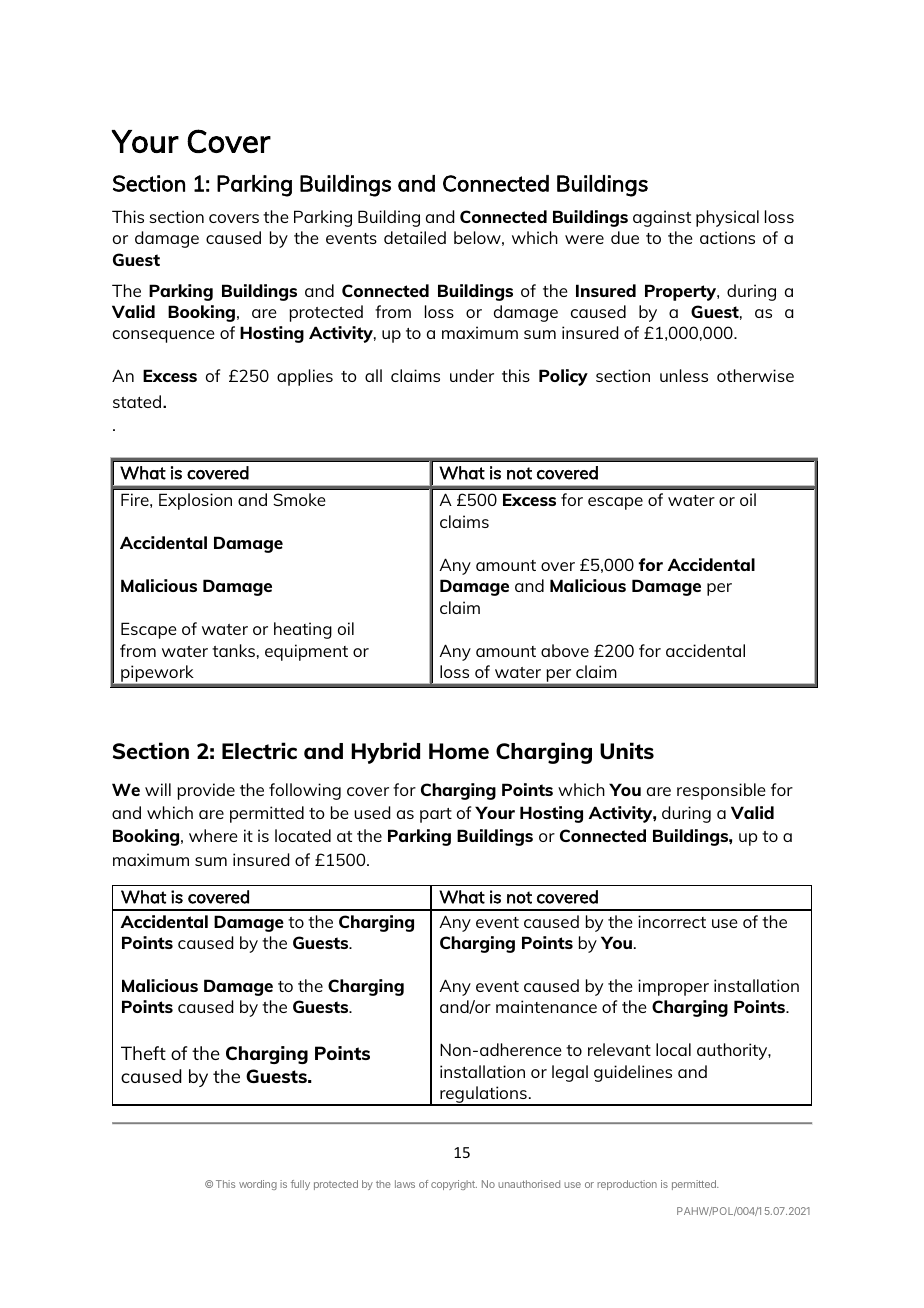 Image resolution: width=924 pixels, height=1308 pixels. Describe the element at coordinates (459, 751) in the document. I see `Home` at that location.
